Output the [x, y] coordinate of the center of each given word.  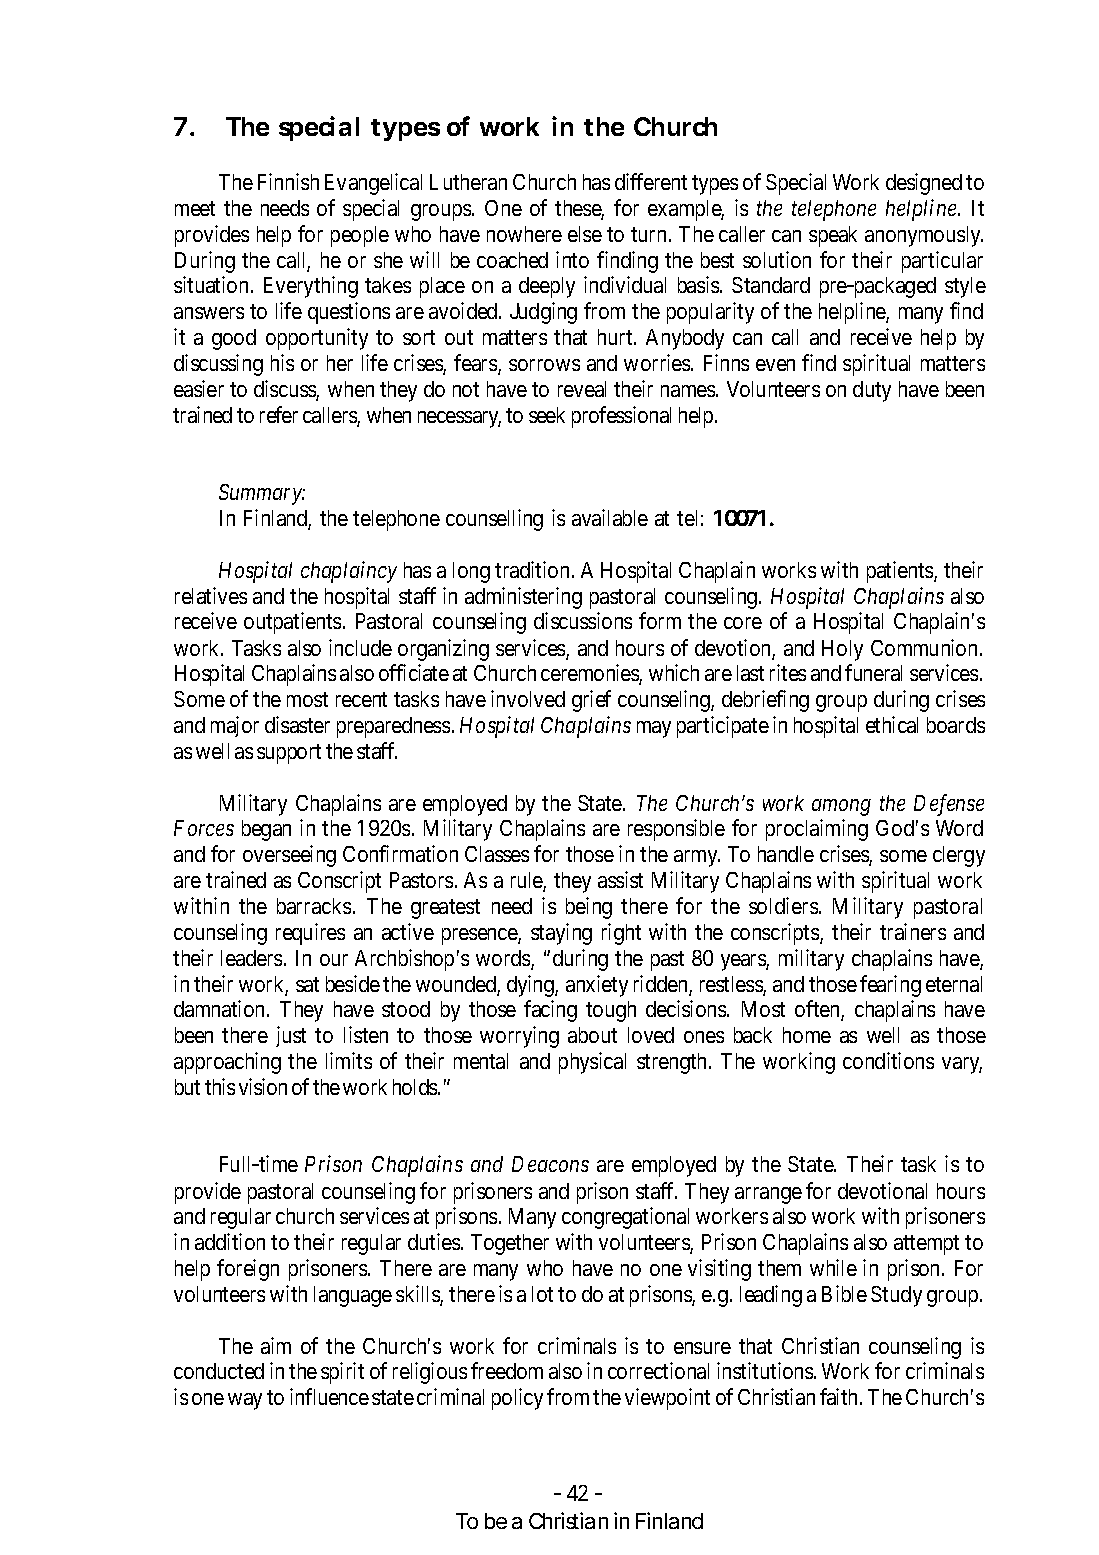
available [610, 517]
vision [263, 1086]
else [585, 234]
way [245, 1401]
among [841, 807]
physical [592, 1063]
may [654, 729]
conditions [888, 1060]
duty [872, 391]
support [289, 754]
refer [279, 414]
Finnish [288, 181]
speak [833, 236]
